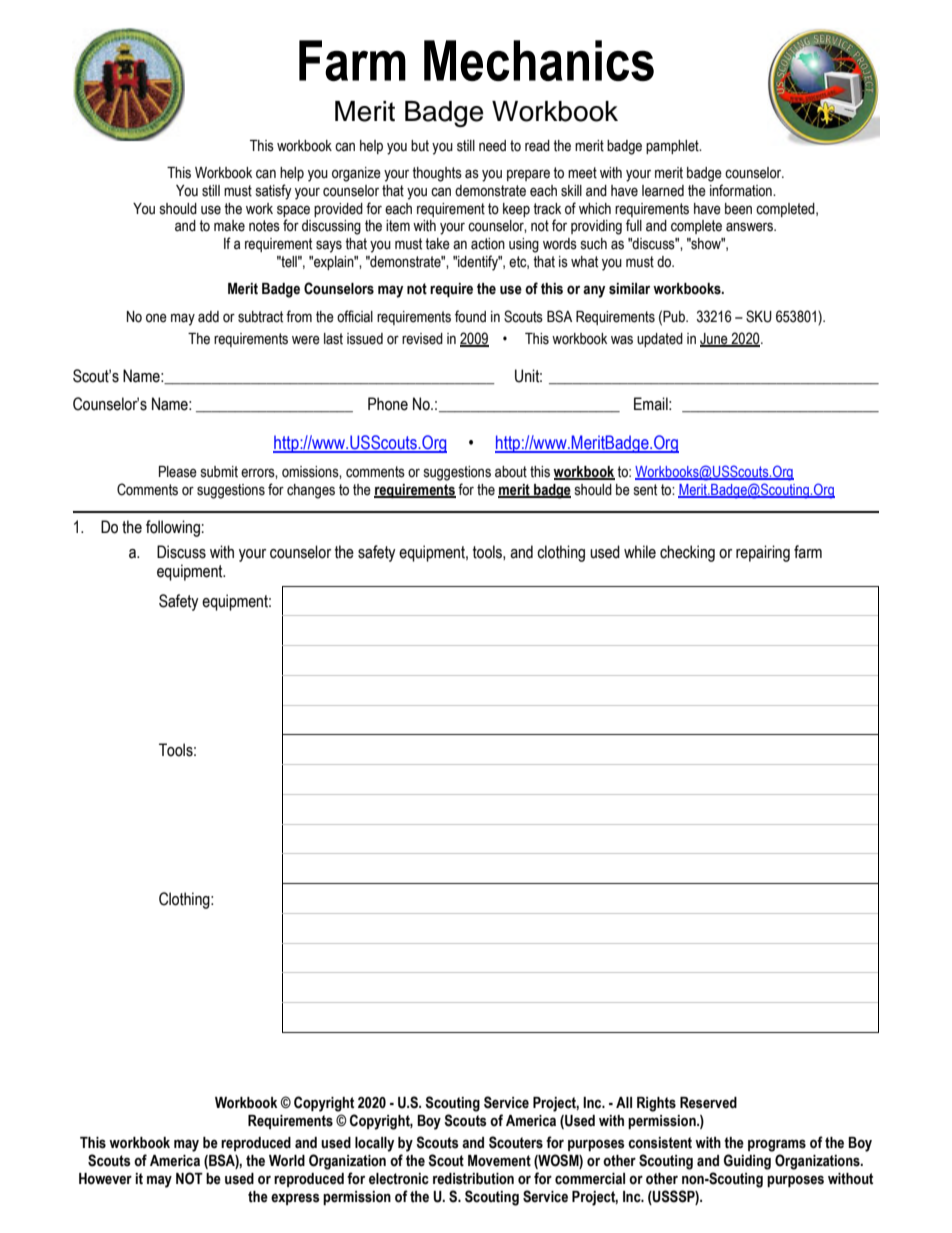 The height and width of the screenshot is (1233, 952). I want to click on However, so click(105, 1179).
